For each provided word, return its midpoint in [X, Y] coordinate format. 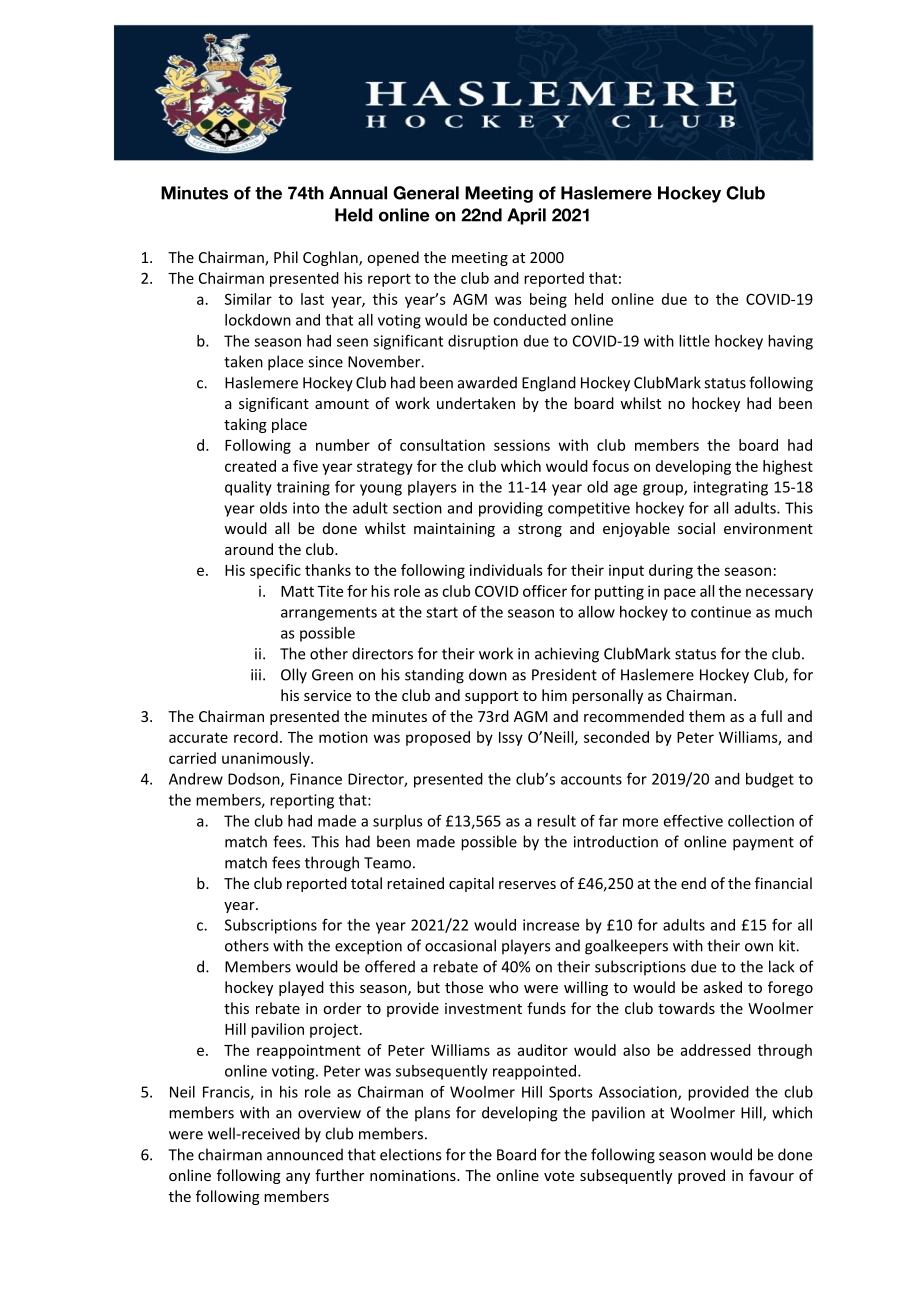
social [696, 528]
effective [693, 820]
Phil [286, 257]
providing [511, 509]
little [694, 341]
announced [305, 1154]
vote [559, 1176]
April [526, 216]
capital [471, 884]
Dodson [255, 780]
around [249, 549]
